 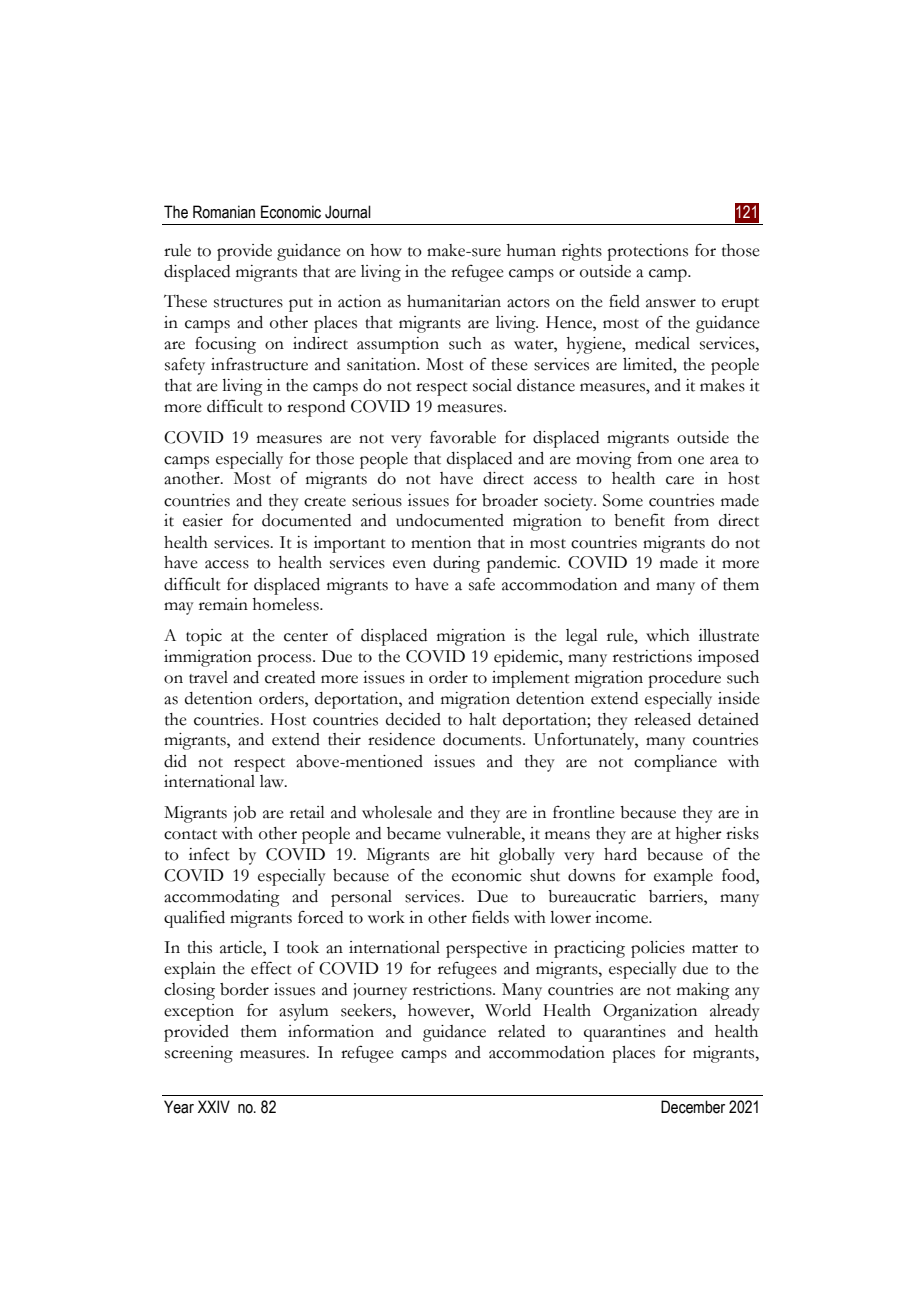 I want to click on protections, so click(x=647, y=252).
